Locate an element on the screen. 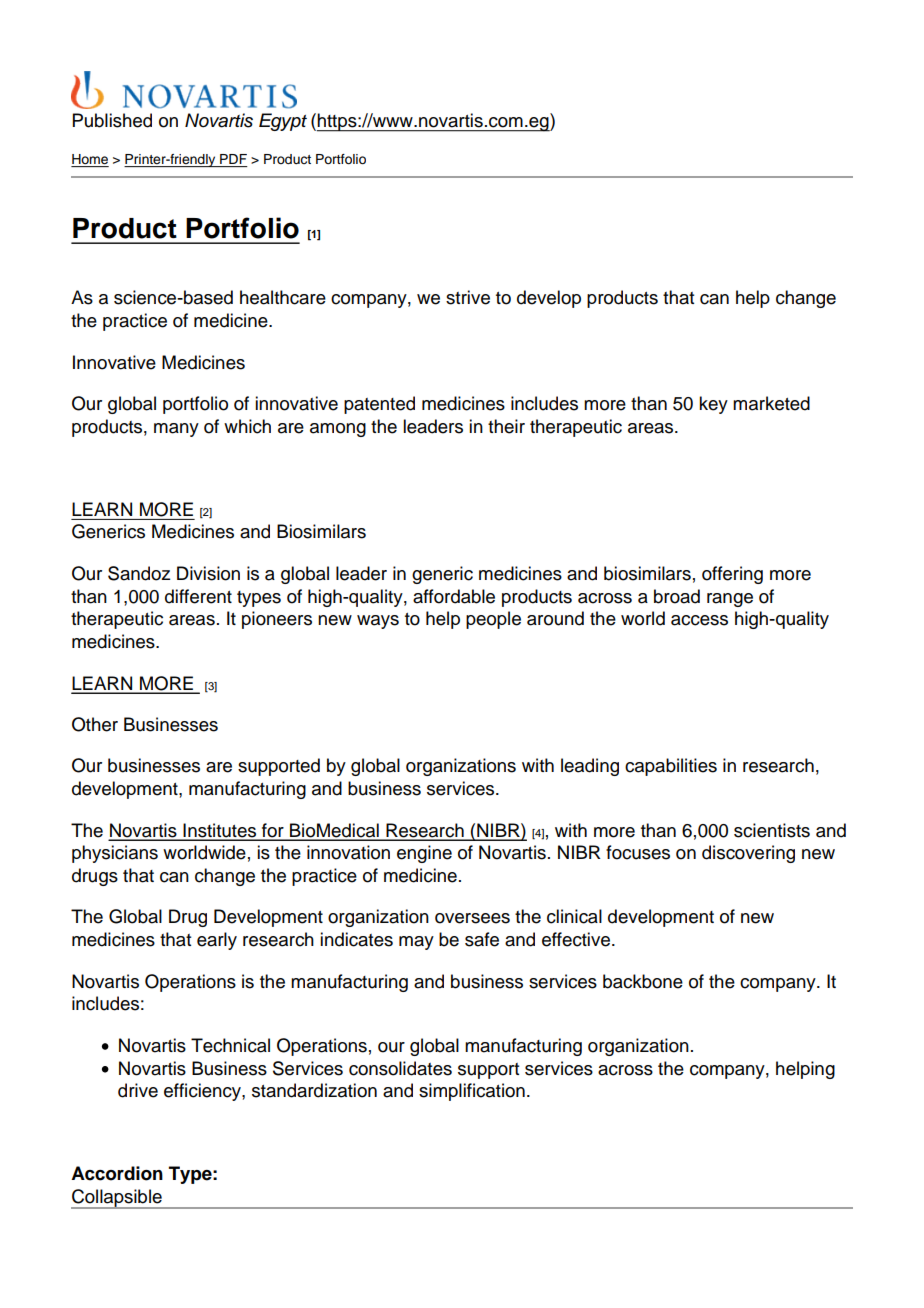 Image resolution: width=924 pixels, height=1308 pixels. physicians is located at coordinates (115, 854).
